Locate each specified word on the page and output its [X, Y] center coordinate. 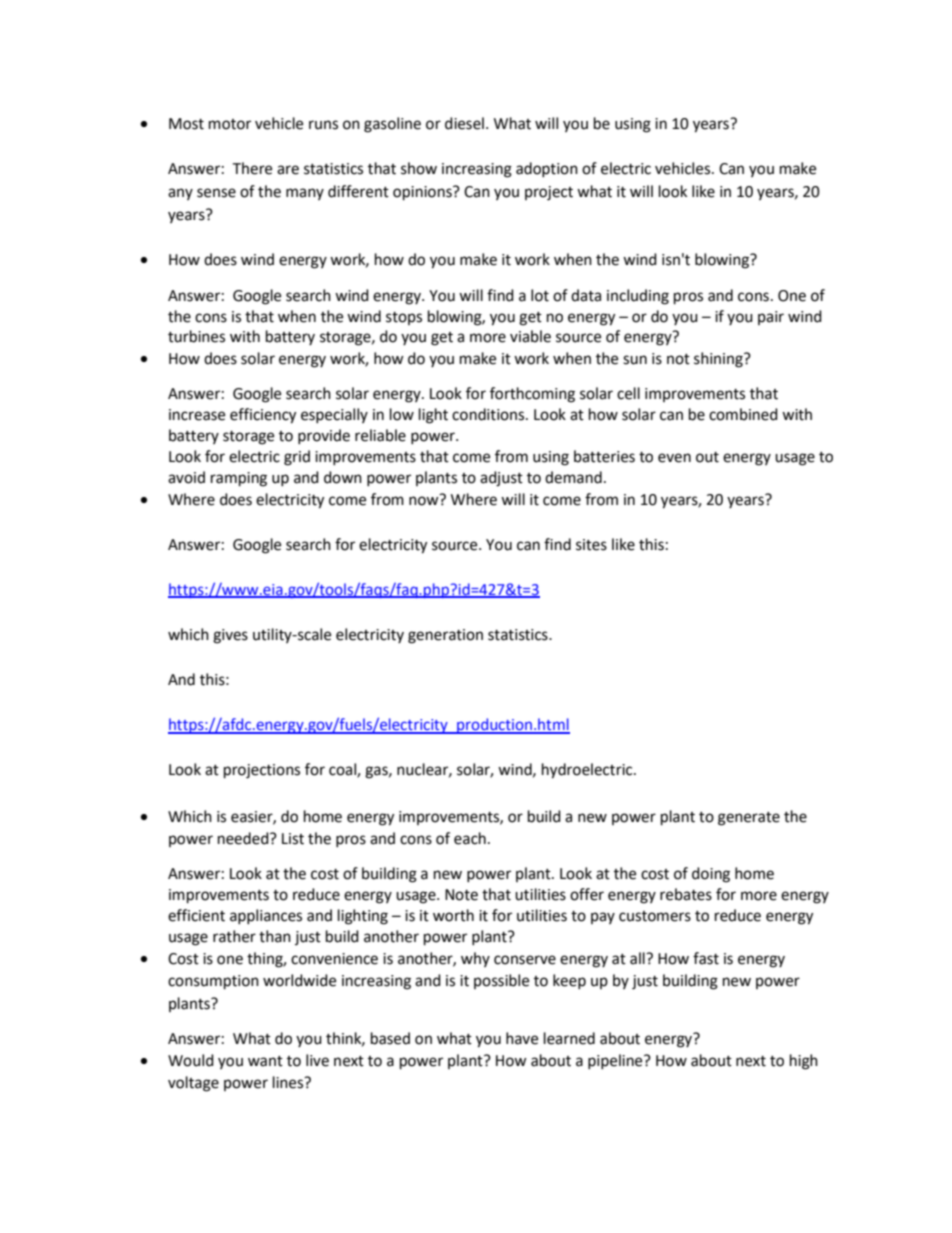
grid [297, 458]
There [252, 168]
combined [743, 414]
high [804, 1062]
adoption [547, 169]
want [265, 1061]
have [522, 1038]
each [470, 838]
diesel [464, 123]
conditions [489, 414]
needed [244, 838]
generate [749, 819]
